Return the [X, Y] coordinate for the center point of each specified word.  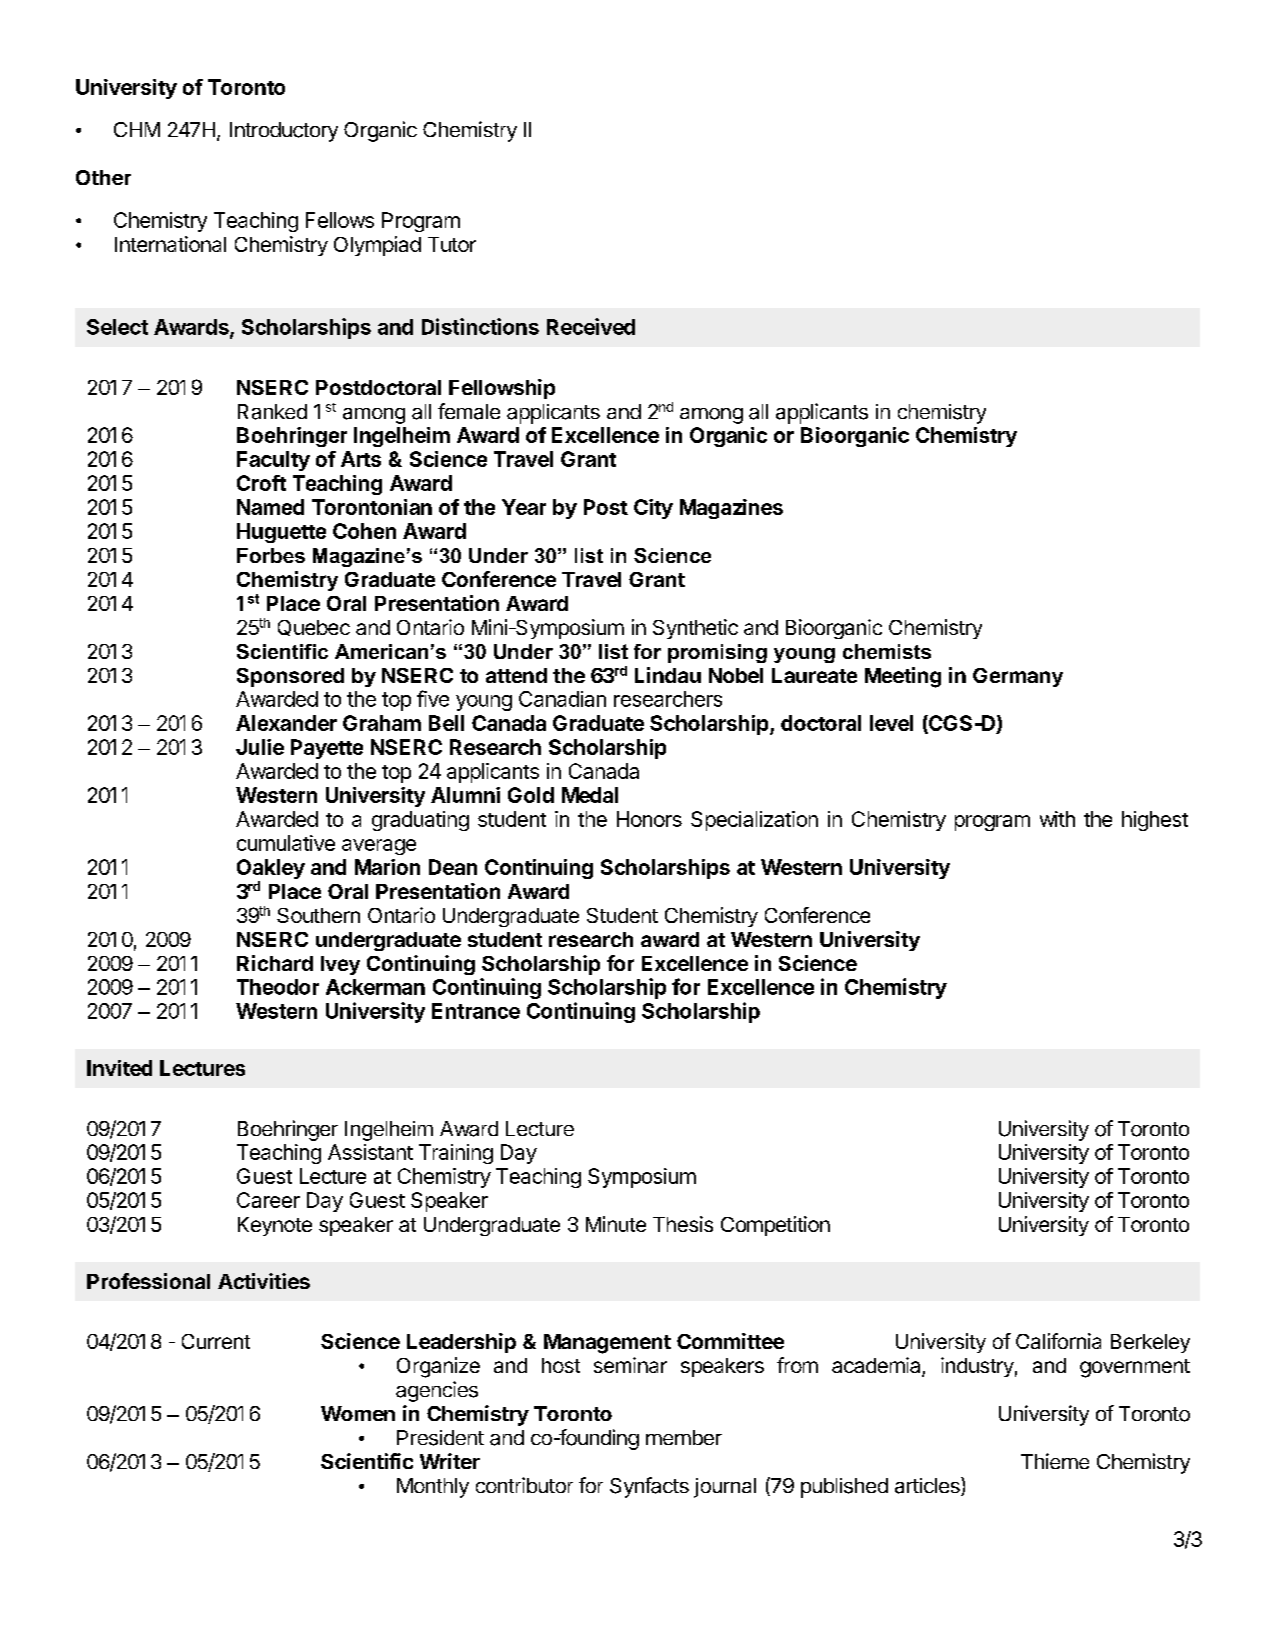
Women [358, 1413]
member [684, 1437]
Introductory [284, 132]
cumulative [286, 843]
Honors [649, 819]
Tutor [452, 244]
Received [591, 326]
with [1057, 819]
